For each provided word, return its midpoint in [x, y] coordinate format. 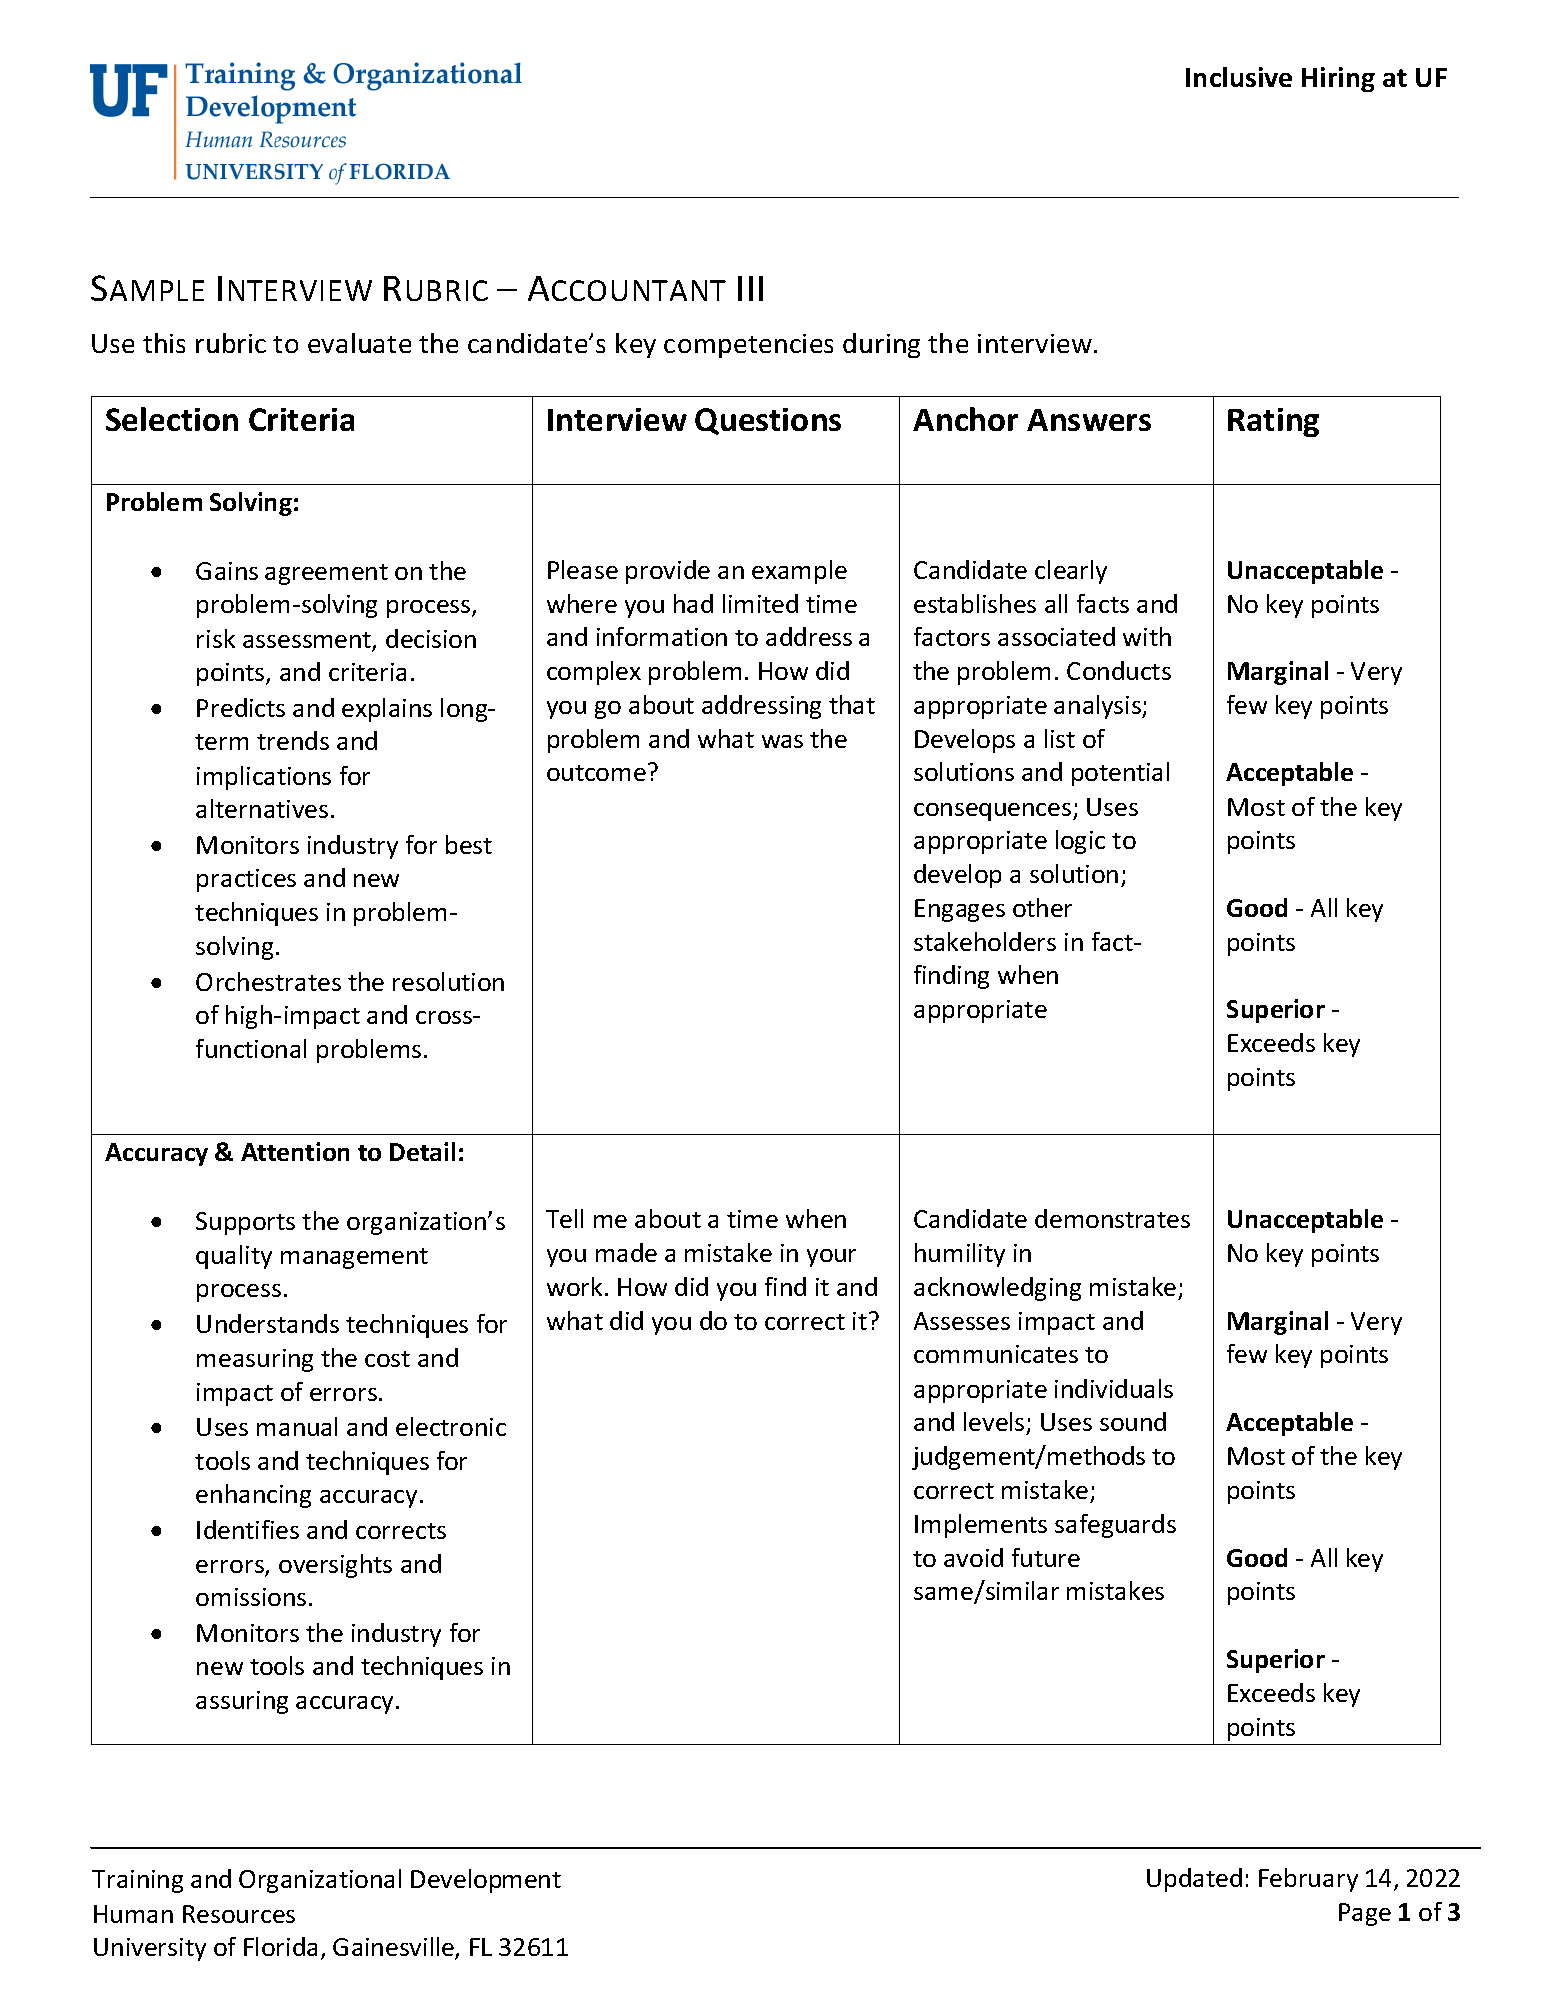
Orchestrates [268, 981]
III [750, 288]
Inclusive [1239, 77]
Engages [960, 910]
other [1042, 907]
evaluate [359, 343]
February [1308, 1880]
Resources [239, 1914]
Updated [1194, 1880]
